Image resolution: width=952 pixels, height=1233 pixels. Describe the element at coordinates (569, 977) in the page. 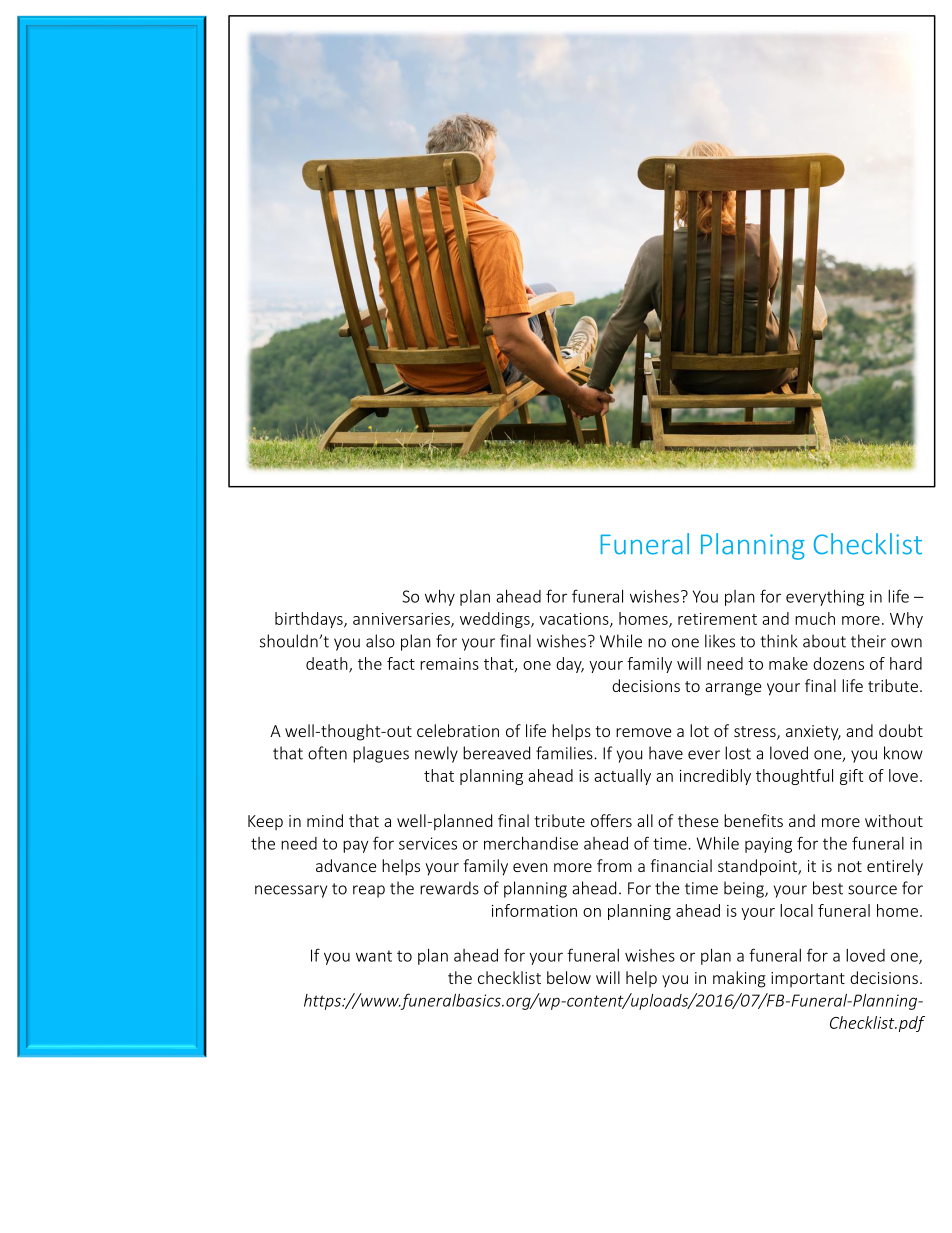

I see `below` at that location.
